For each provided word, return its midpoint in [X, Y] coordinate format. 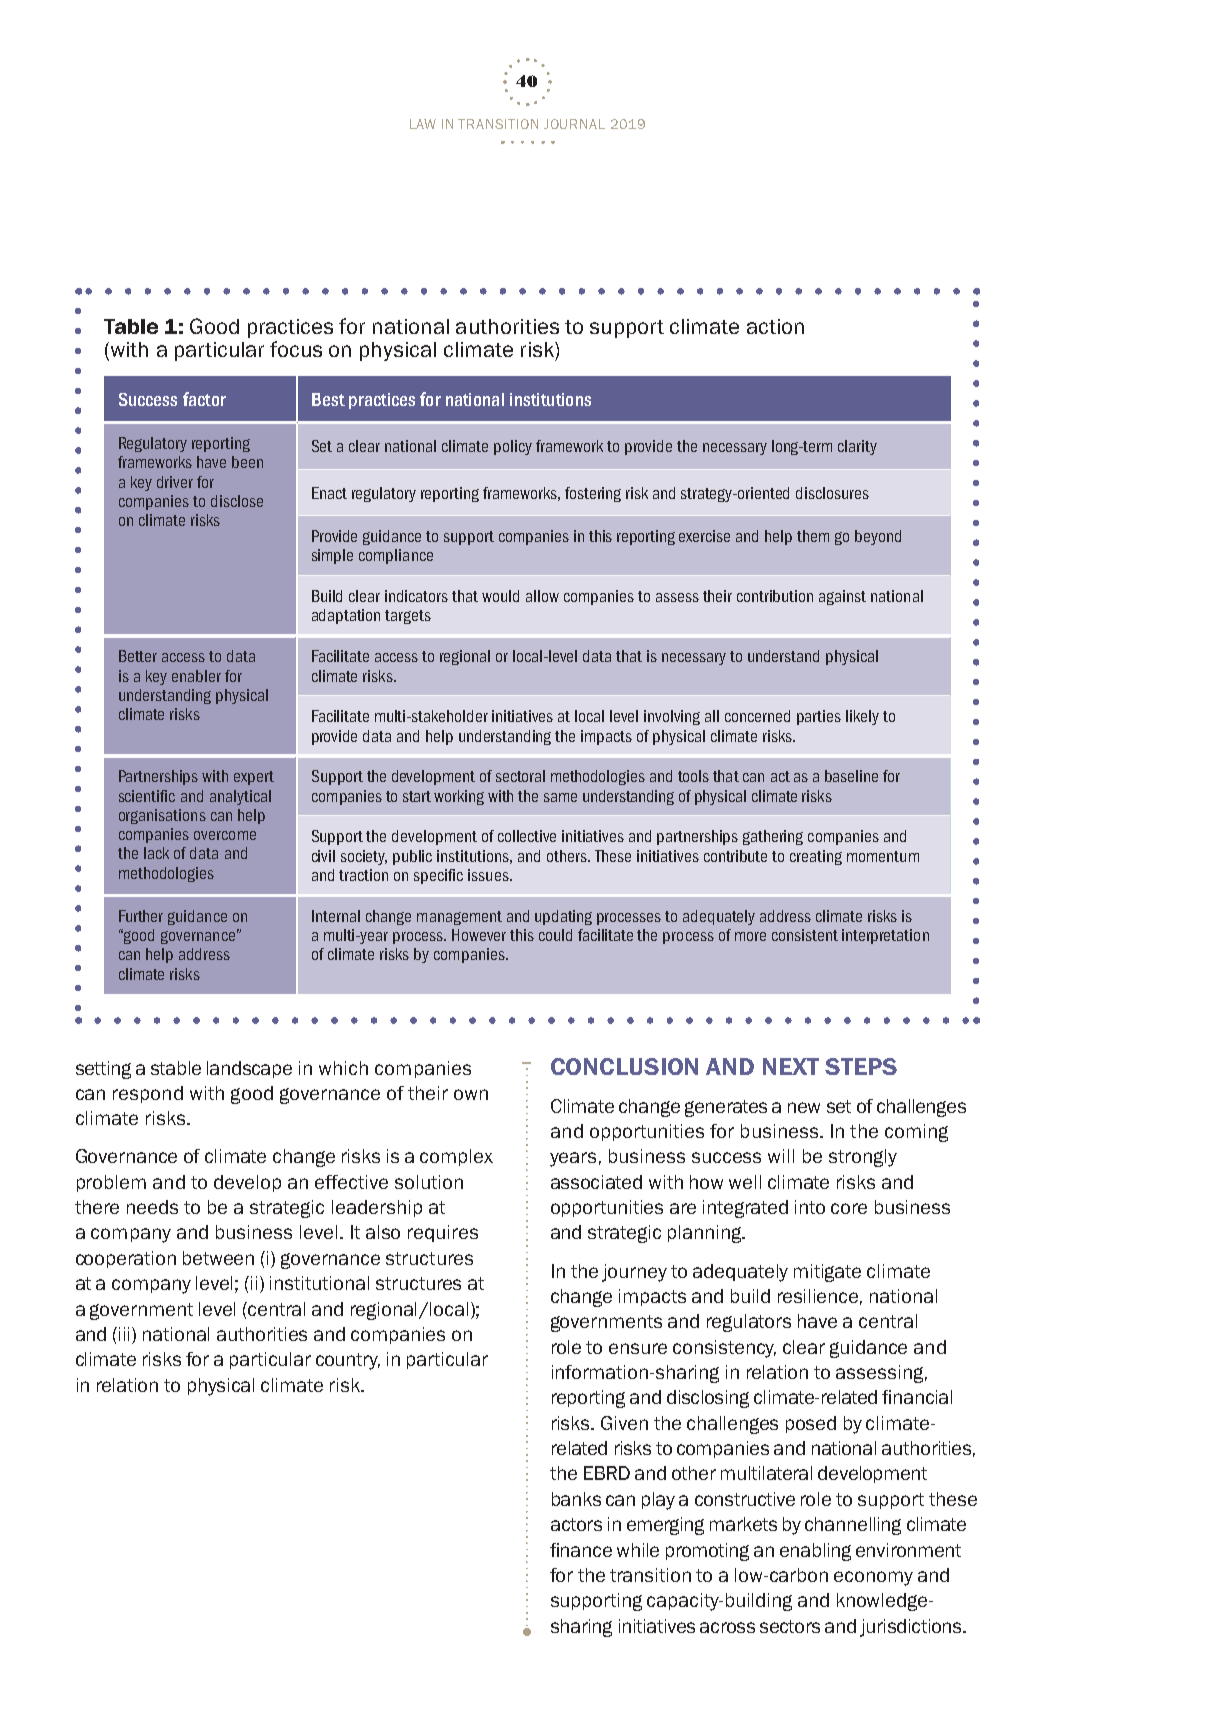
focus [296, 349]
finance [581, 1550]
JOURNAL [574, 124]
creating [816, 857]
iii [126, 1334]
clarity [857, 447]
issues [489, 875]
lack [156, 853]
